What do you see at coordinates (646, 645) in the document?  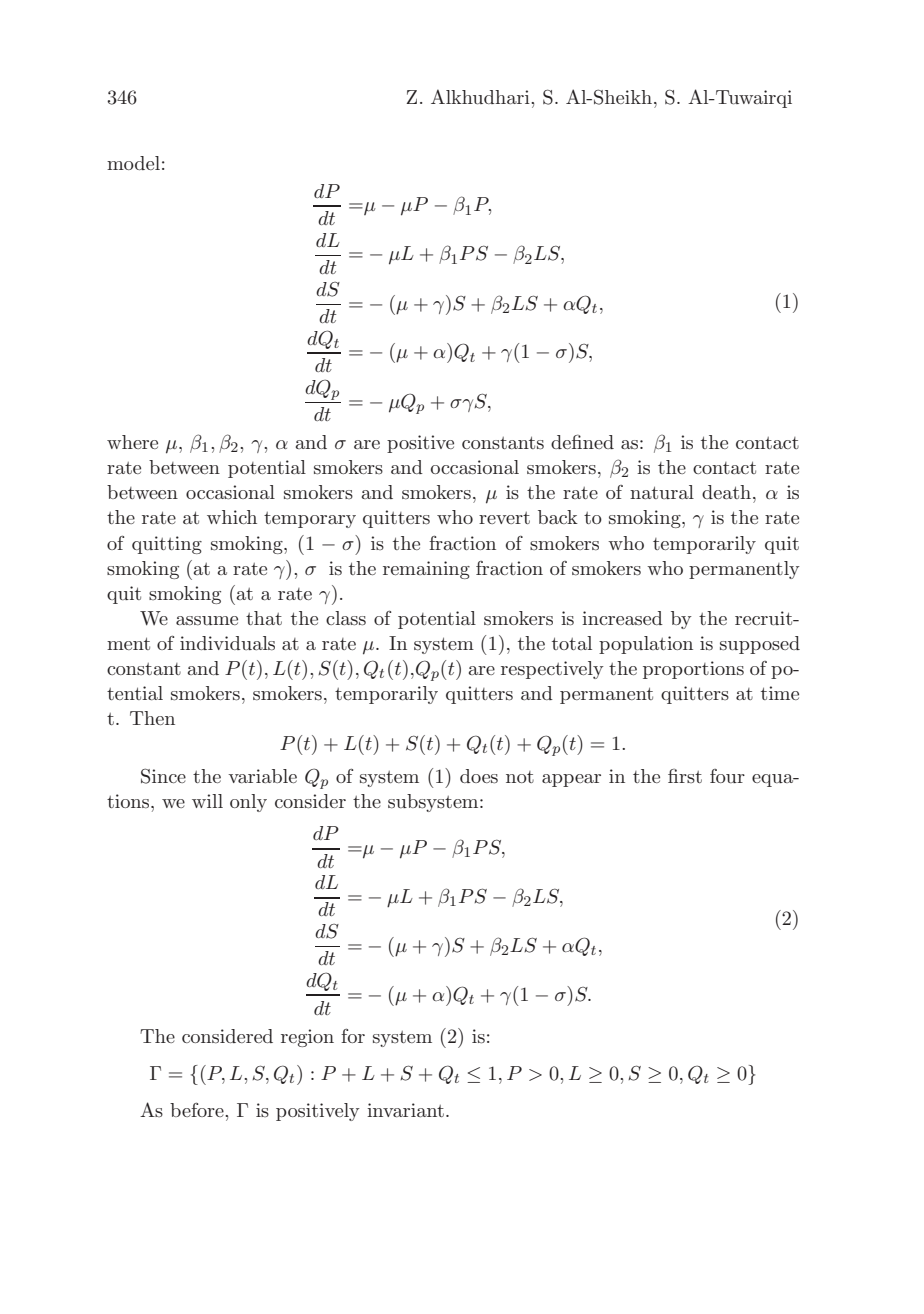 I see `population` at bounding box center [646, 645].
